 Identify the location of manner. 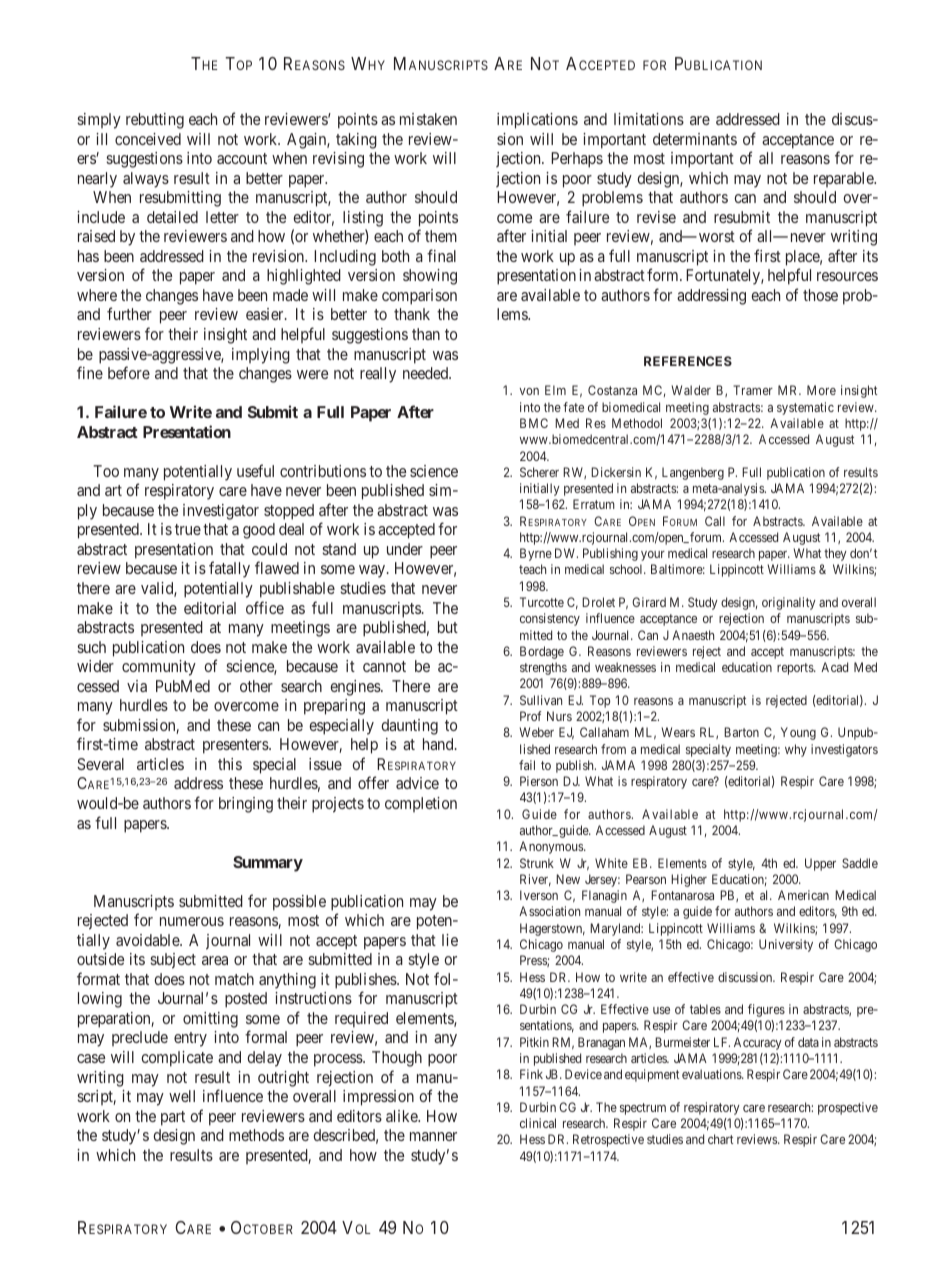
(433, 1136).
